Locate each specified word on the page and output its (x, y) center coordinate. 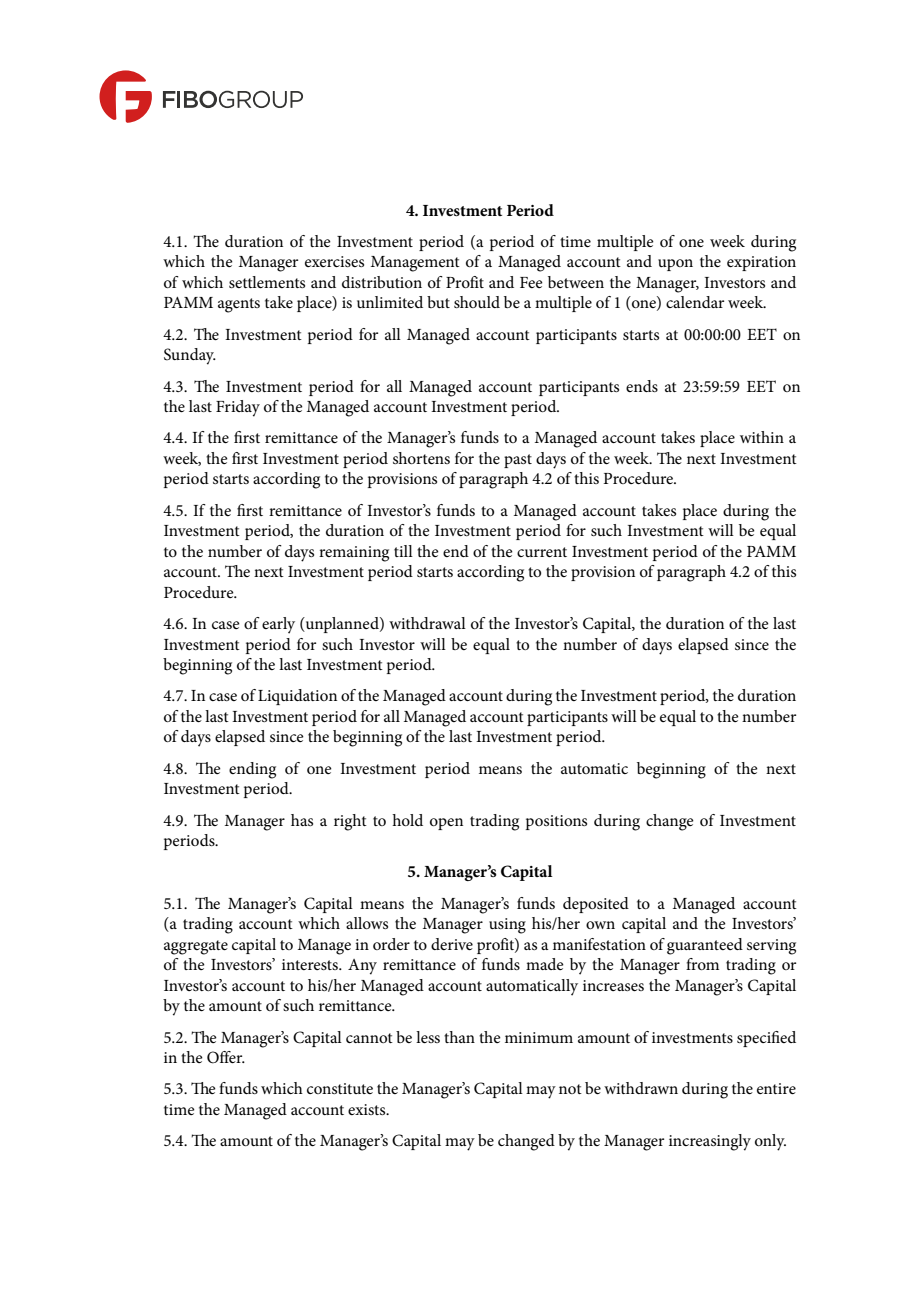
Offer (226, 1057)
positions (556, 822)
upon (675, 265)
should (477, 302)
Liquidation (297, 697)
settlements (267, 282)
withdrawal (427, 623)
